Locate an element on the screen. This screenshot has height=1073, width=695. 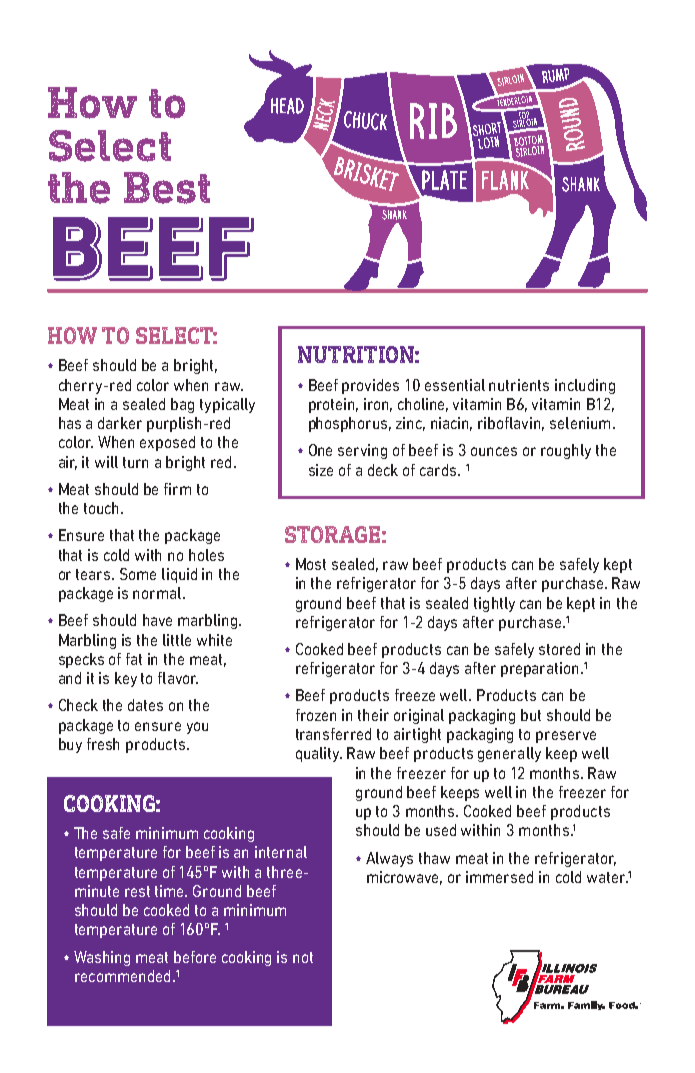
dates is located at coordinates (145, 705).
